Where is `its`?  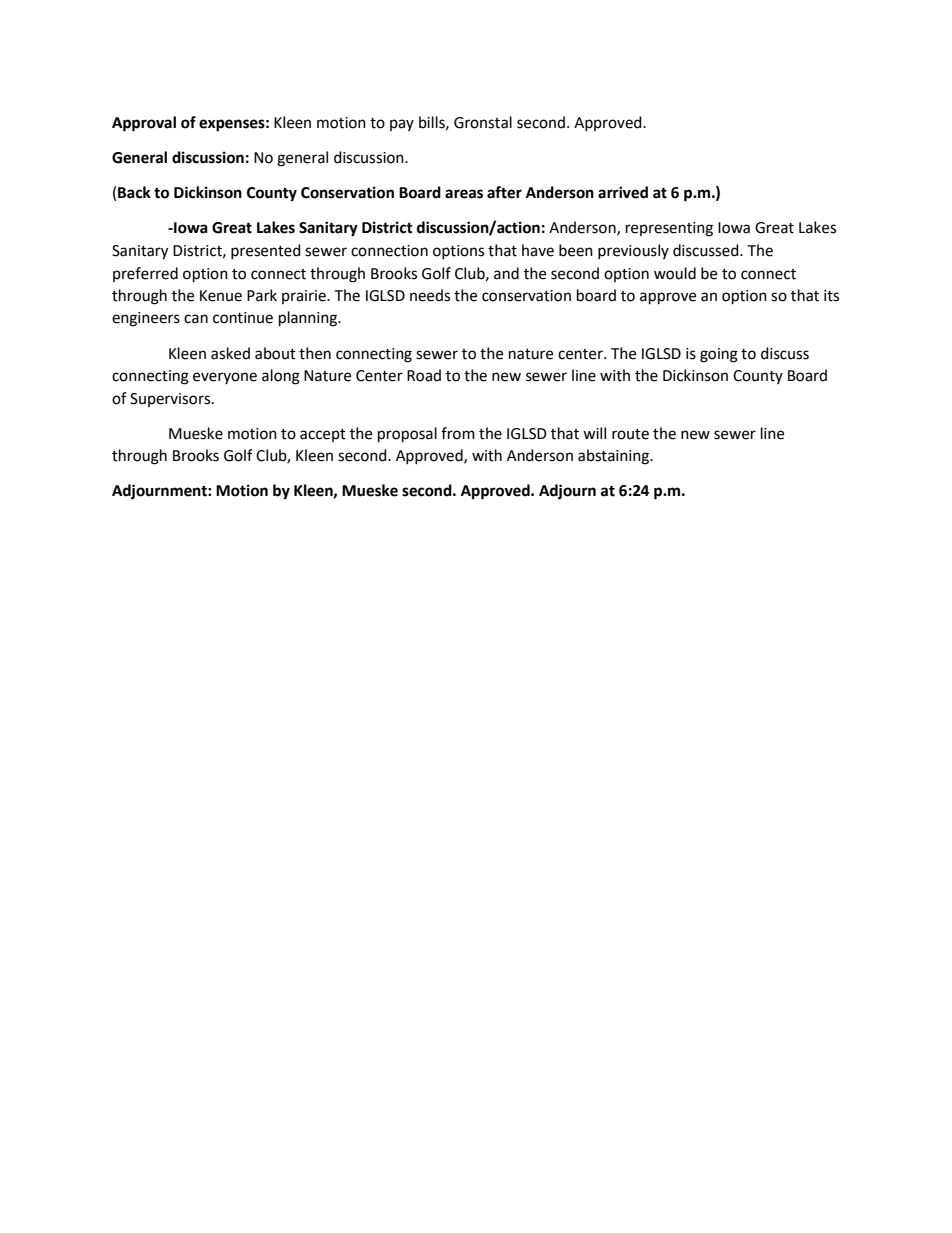
its is located at coordinates (831, 296).
